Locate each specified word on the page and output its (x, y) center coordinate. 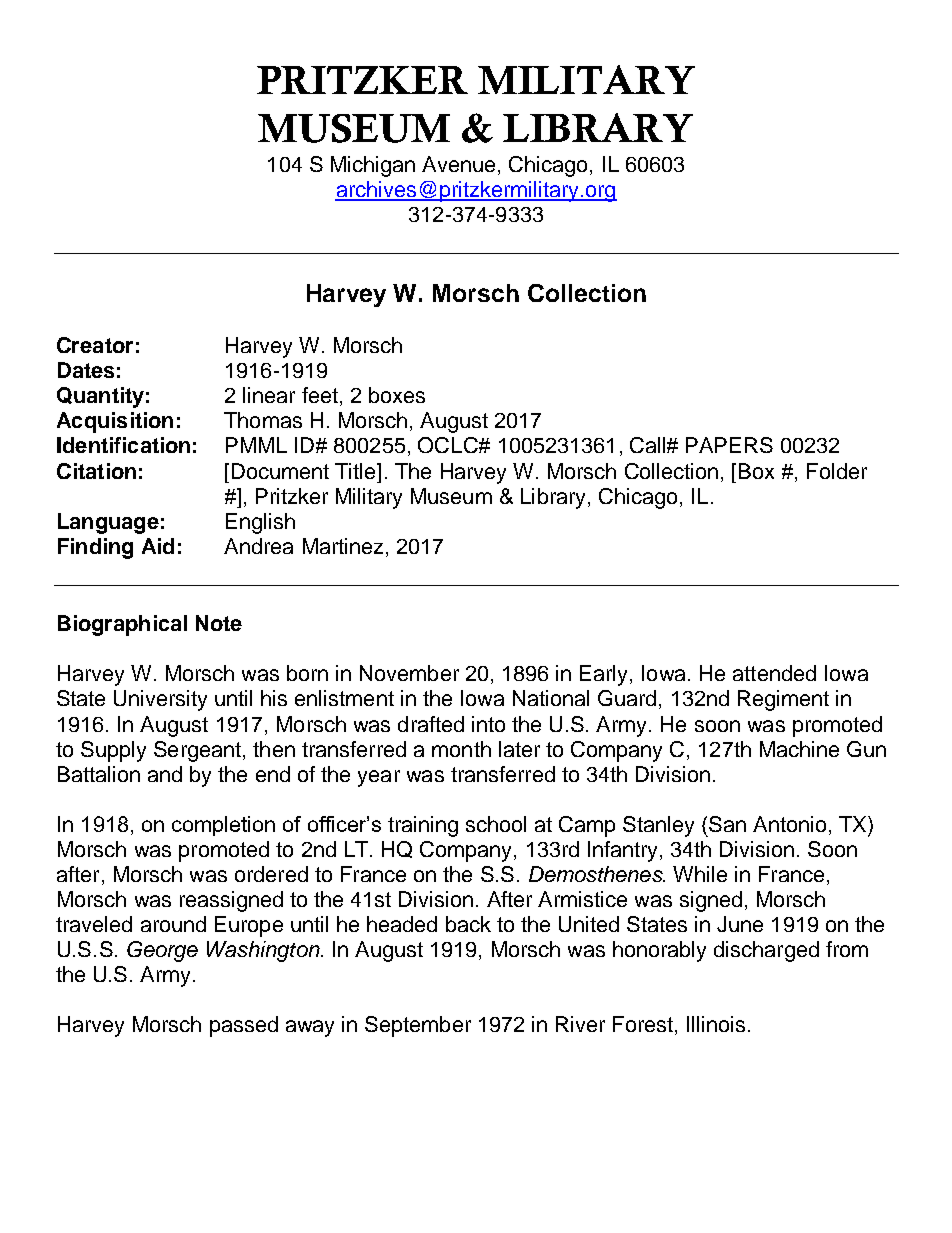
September (418, 1026)
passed (244, 1026)
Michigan (373, 166)
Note (219, 623)
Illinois (716, 1024)
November (409, 673)
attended (774, 673)
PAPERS (729, 445)
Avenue (458, 164)
